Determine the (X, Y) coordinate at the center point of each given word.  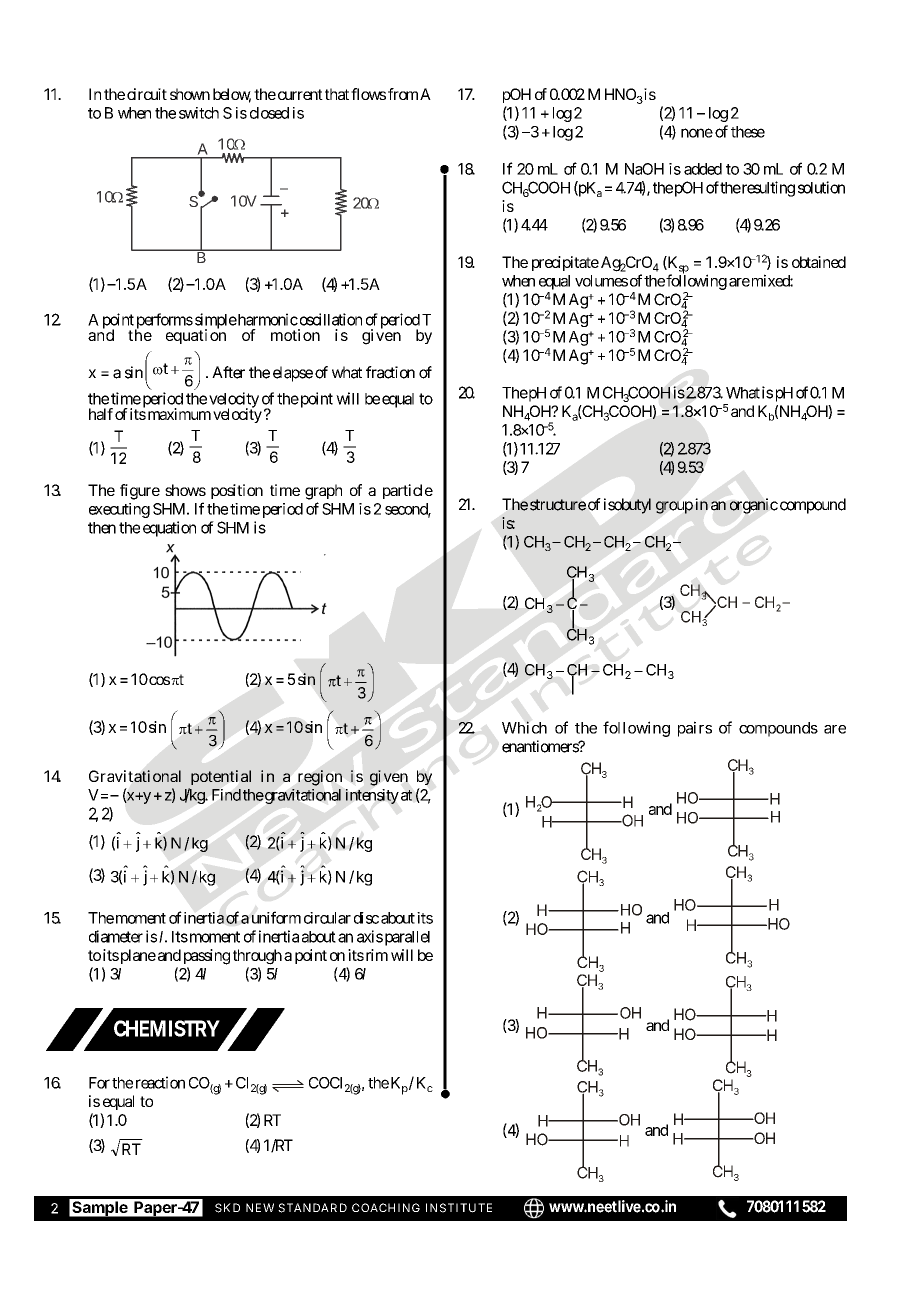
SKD (227, 1208)
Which (524, 727)
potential (221, 777)
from (403, 94)
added (703, 169)
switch (199, 113)
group (674, 507)
